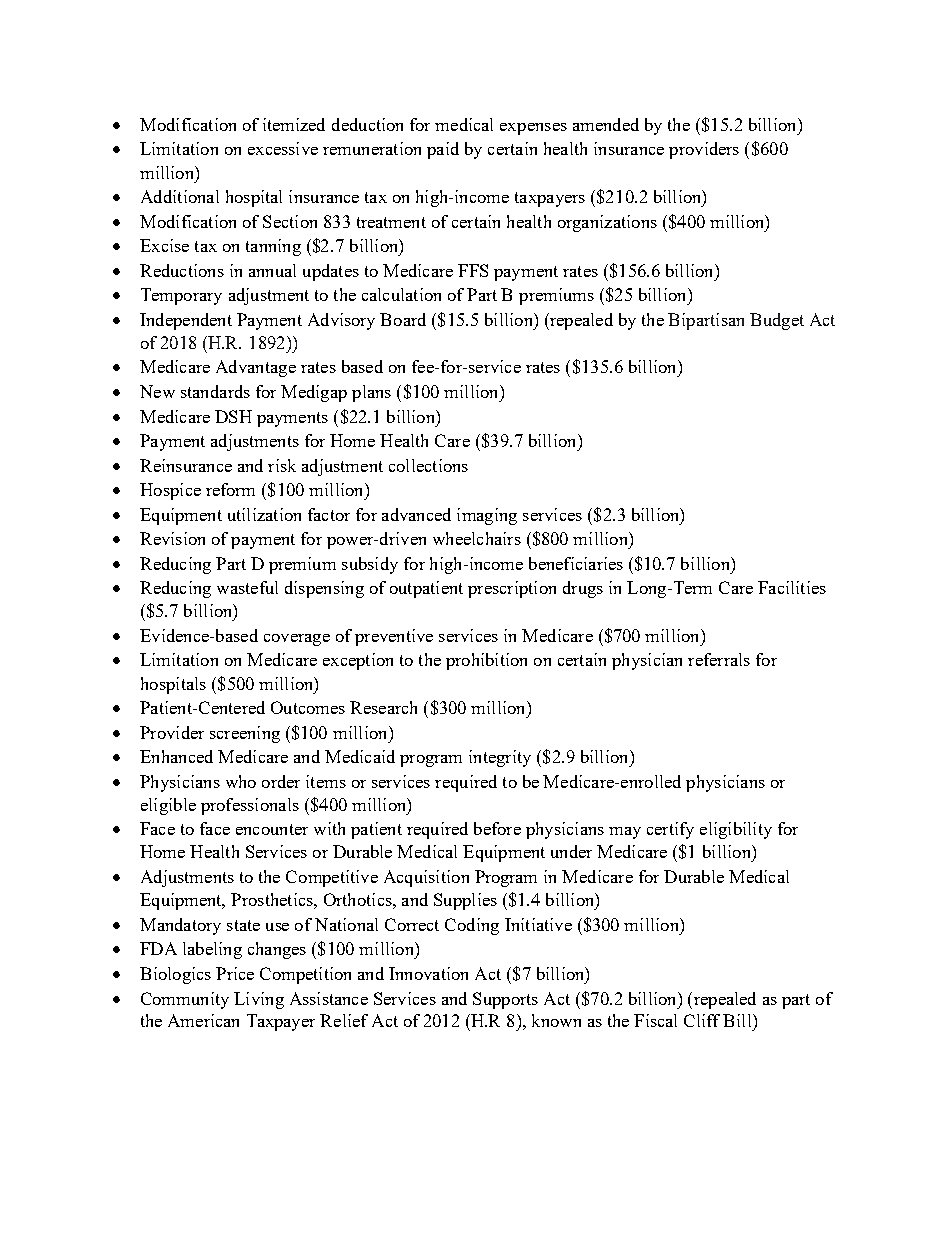 This screenshot has width=952, height=1233. I want to click on Living, so click(259, 1000).
